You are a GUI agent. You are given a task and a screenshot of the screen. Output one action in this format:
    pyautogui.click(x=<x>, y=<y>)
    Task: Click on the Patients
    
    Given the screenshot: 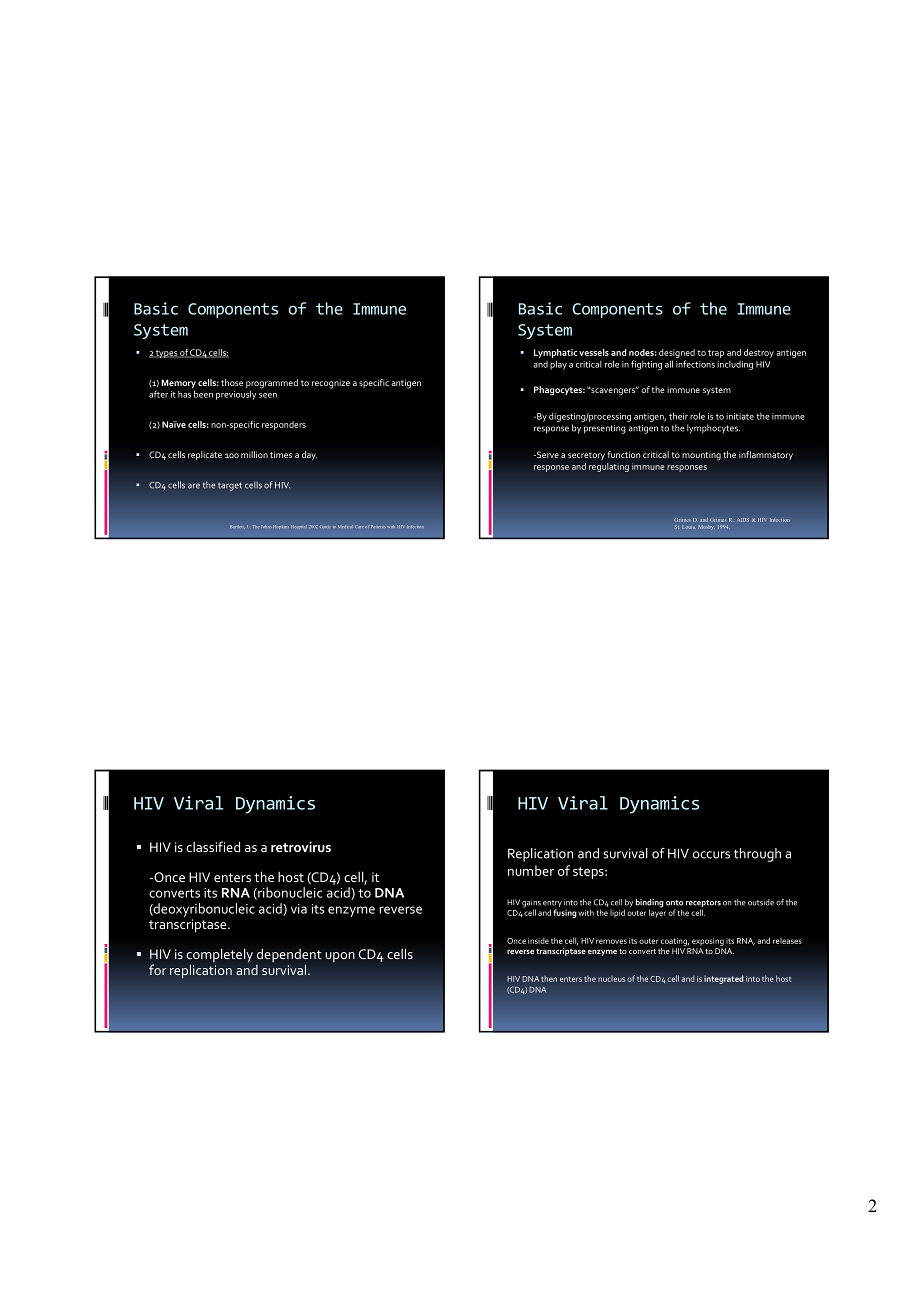 What is the action you would take?
    pyautogui.click(x=378, y=526)
